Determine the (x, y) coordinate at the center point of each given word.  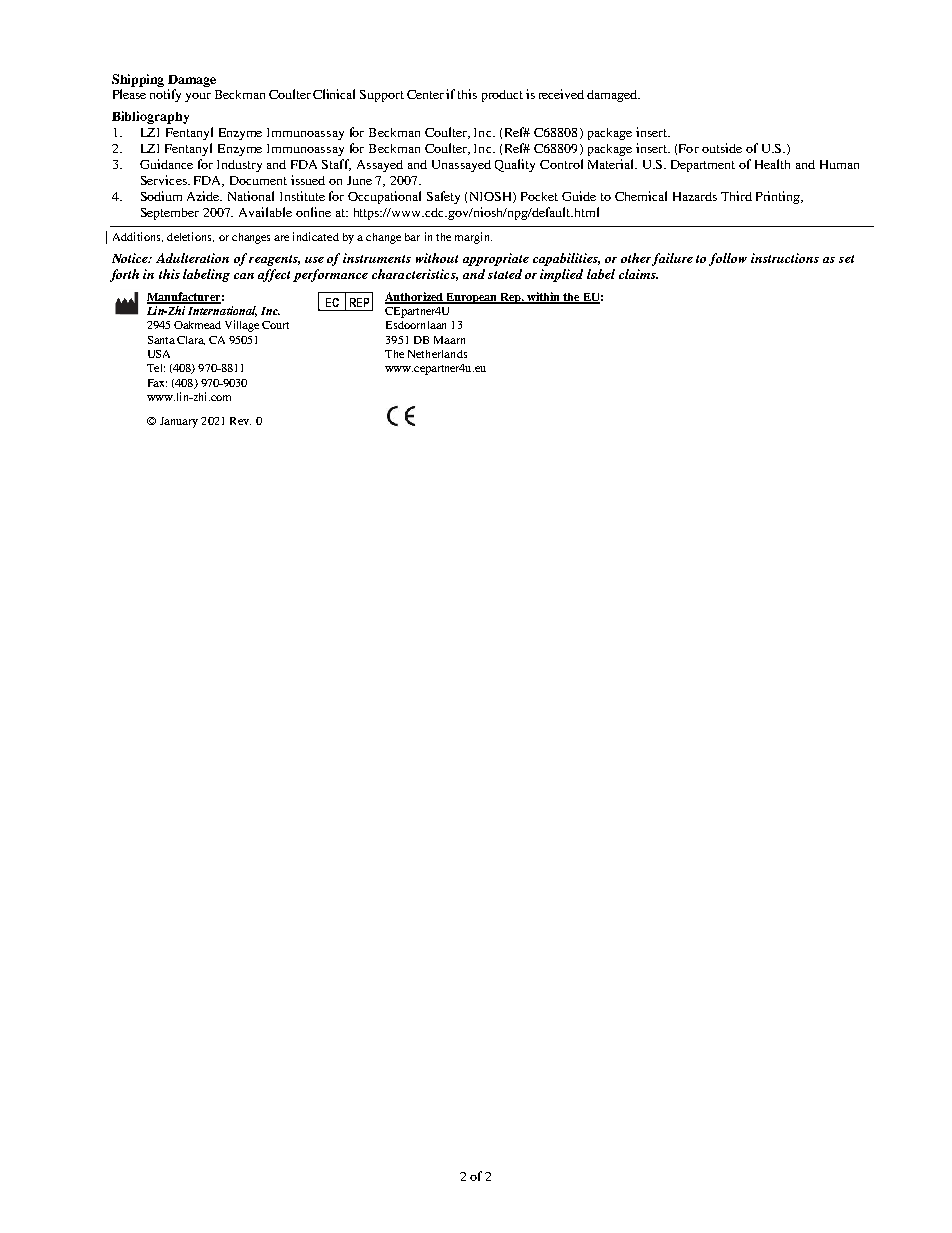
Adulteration (192, 258)
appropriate (496, 259)
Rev (240, 421)
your (198, 97)
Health (772, 164)
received (561, 94)
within (544, 297)
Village (242, 326)
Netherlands (437, 354)
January (179, 422)
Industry (239, 166)
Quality (515, 165)
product (502, 96)
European (472, 298)
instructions (785, 258)
